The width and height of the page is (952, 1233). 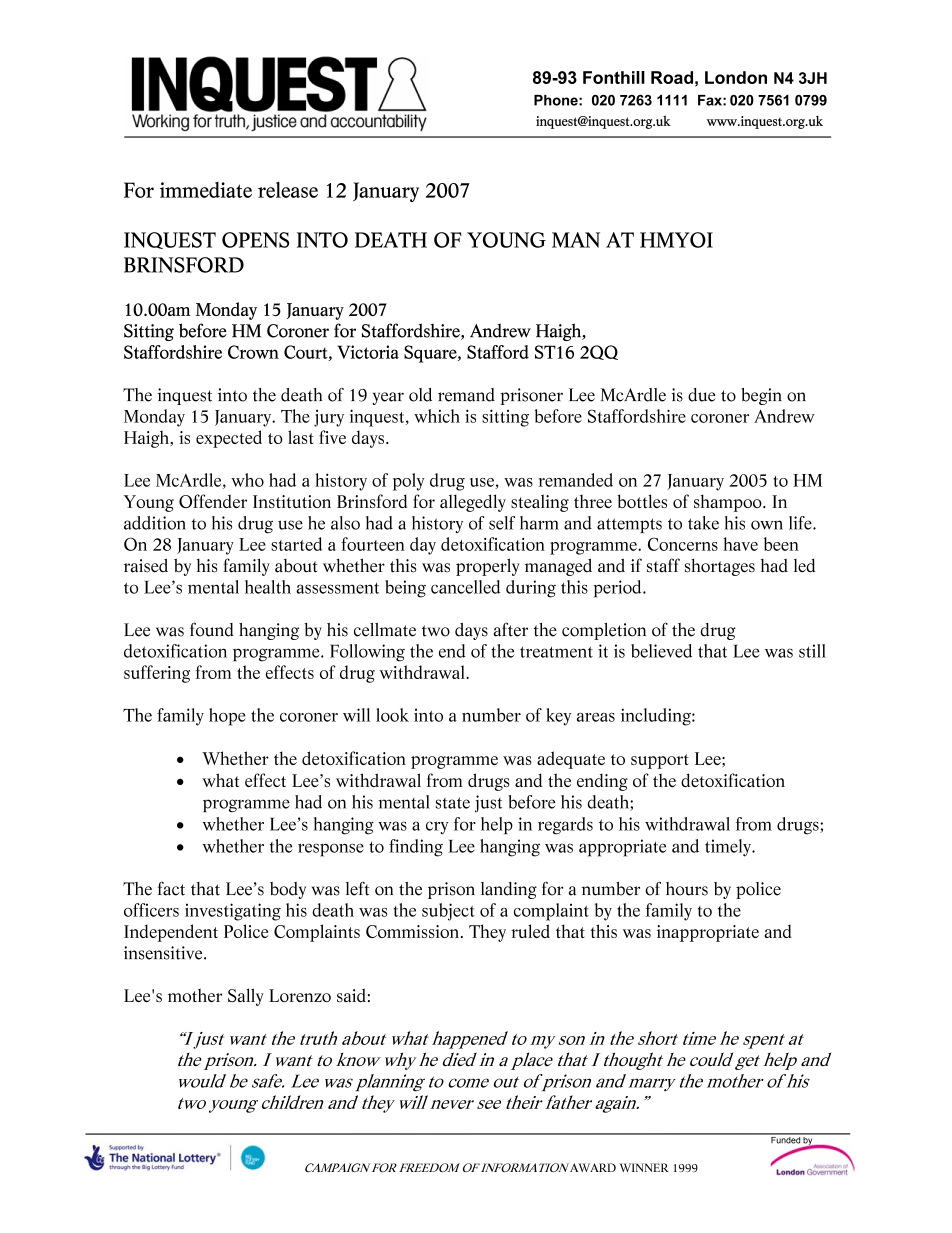 I want to click on believed, so click(x=661, y=651).
